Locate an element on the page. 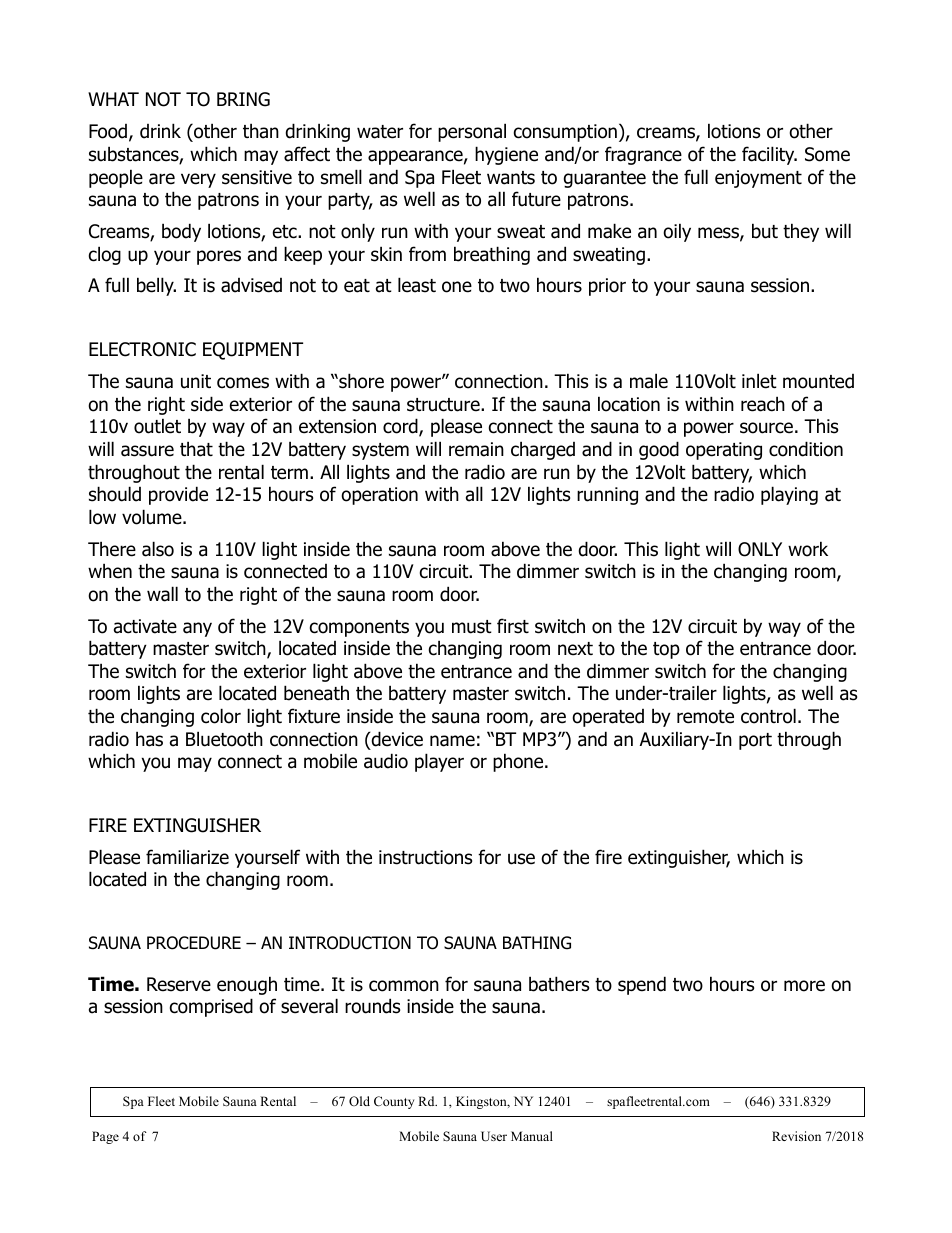  top is located at coordinates (666, 650).
